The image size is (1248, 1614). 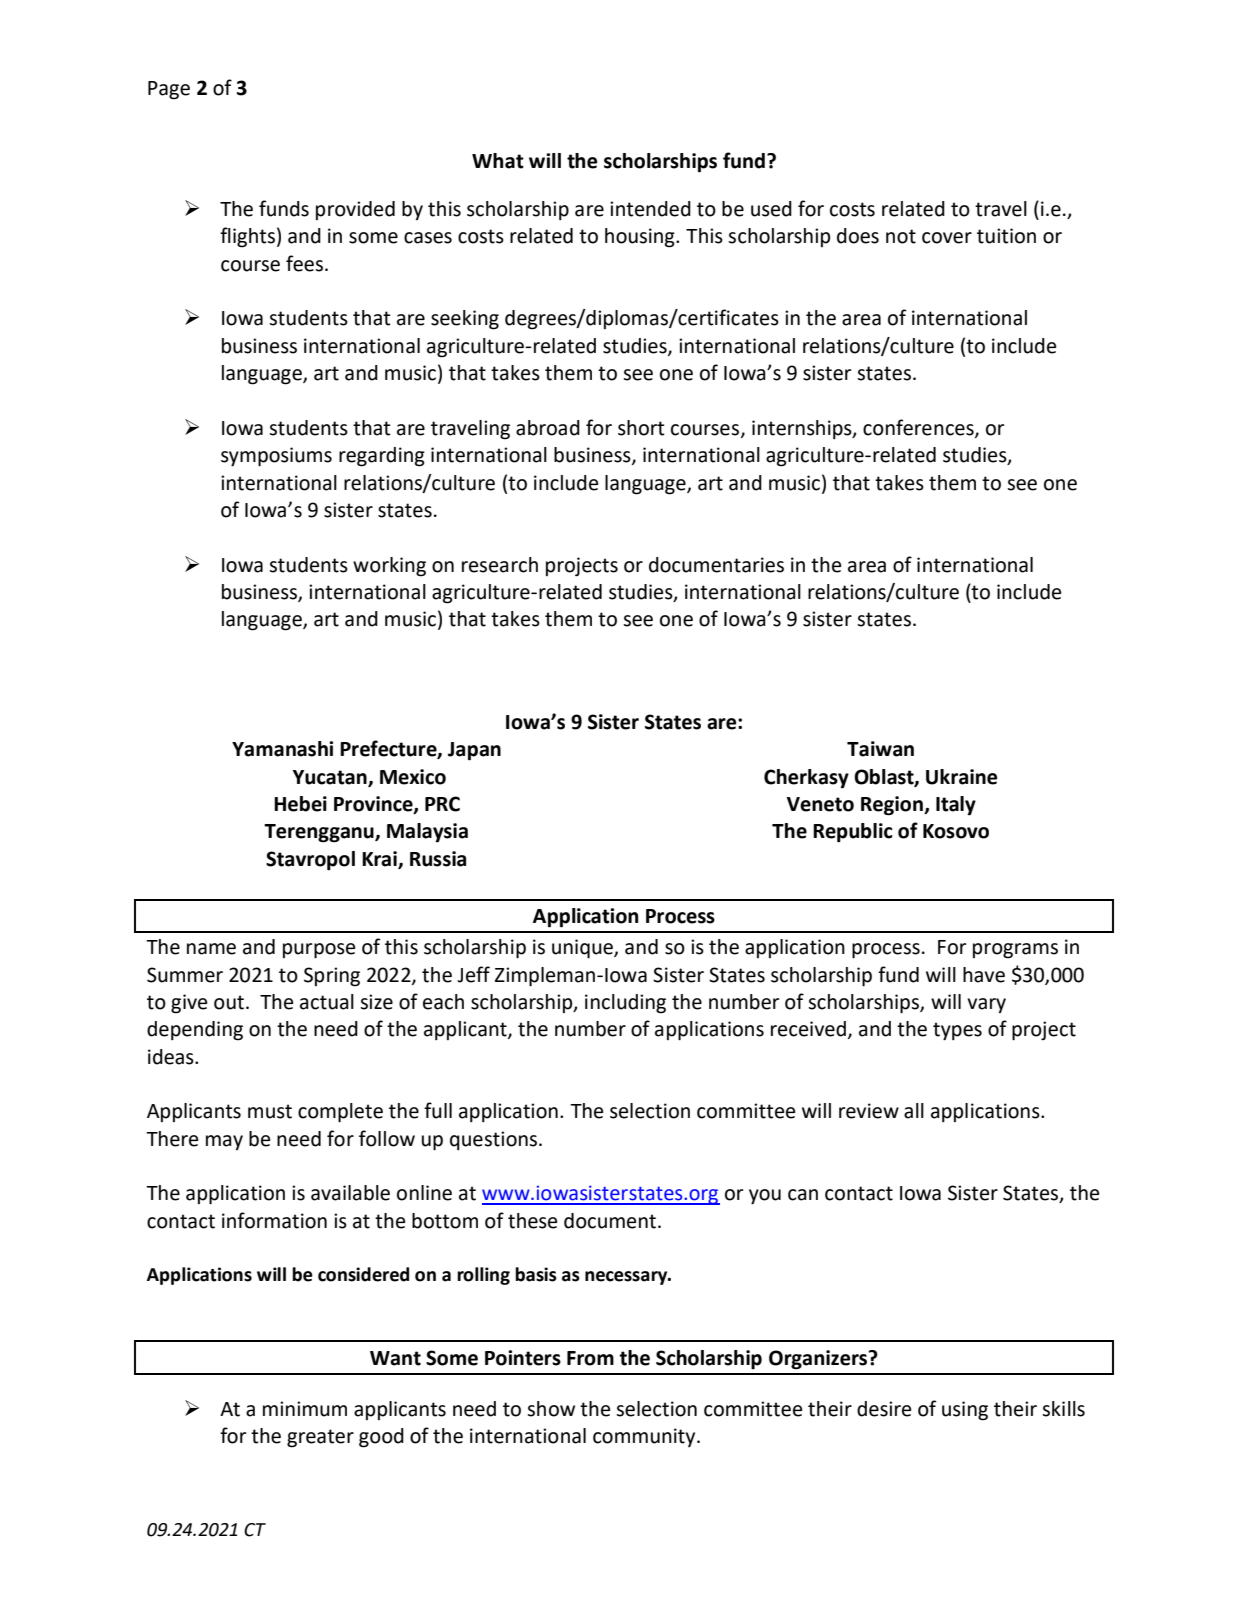 What do you see at coordinates (300, 804) in the screenshot?
I see `Hebei` at bounding box center [300, 804].
